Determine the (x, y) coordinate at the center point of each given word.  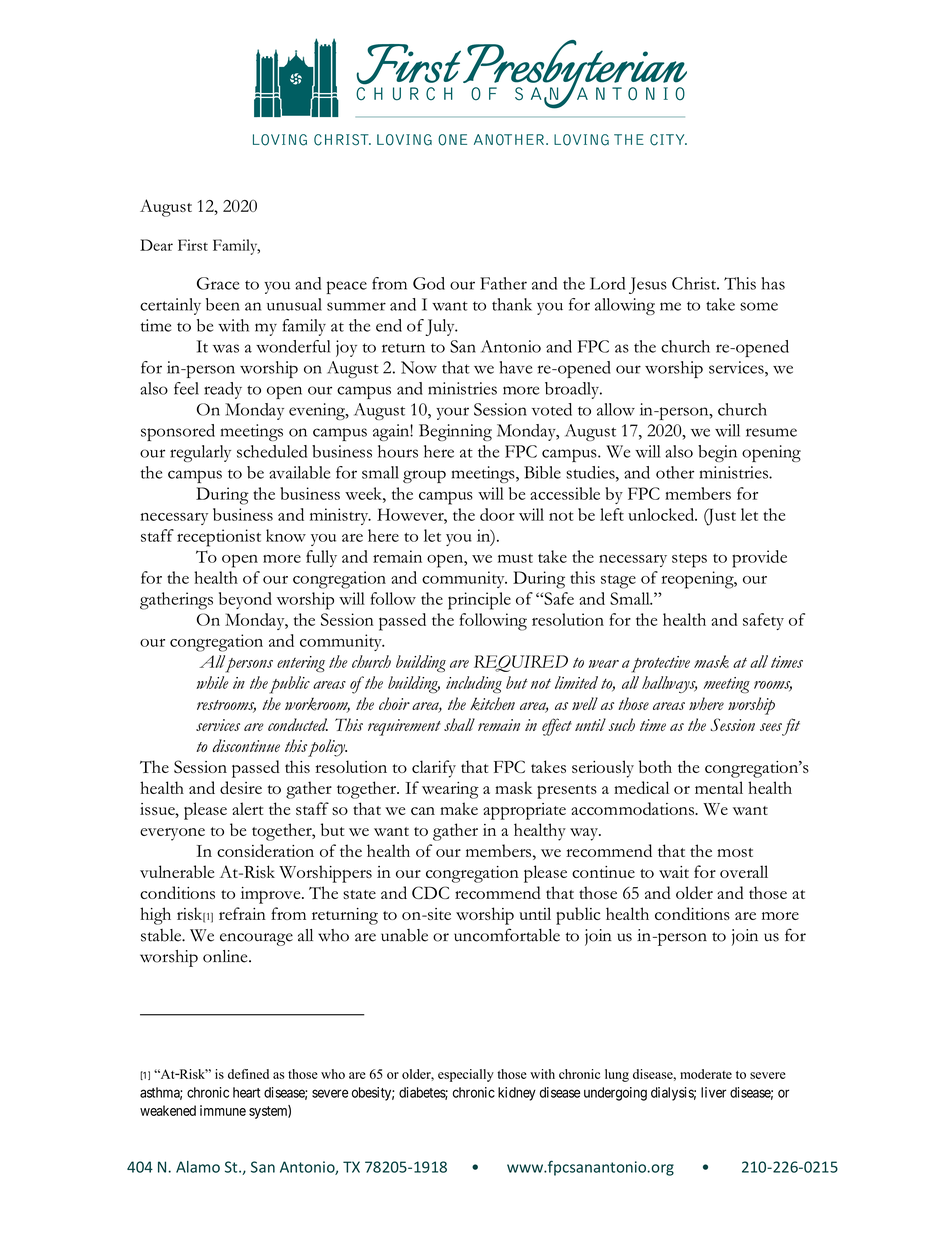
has (773, 283)
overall (744, 871)
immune (223, 1110)
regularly (200, 453)
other (675, 472)
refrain (242, 913)
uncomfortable (507, 935)
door (497, 514)
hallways (669, 684)
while (212, 682)
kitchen (492, 704)
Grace (218, 283)
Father (503, 283)
